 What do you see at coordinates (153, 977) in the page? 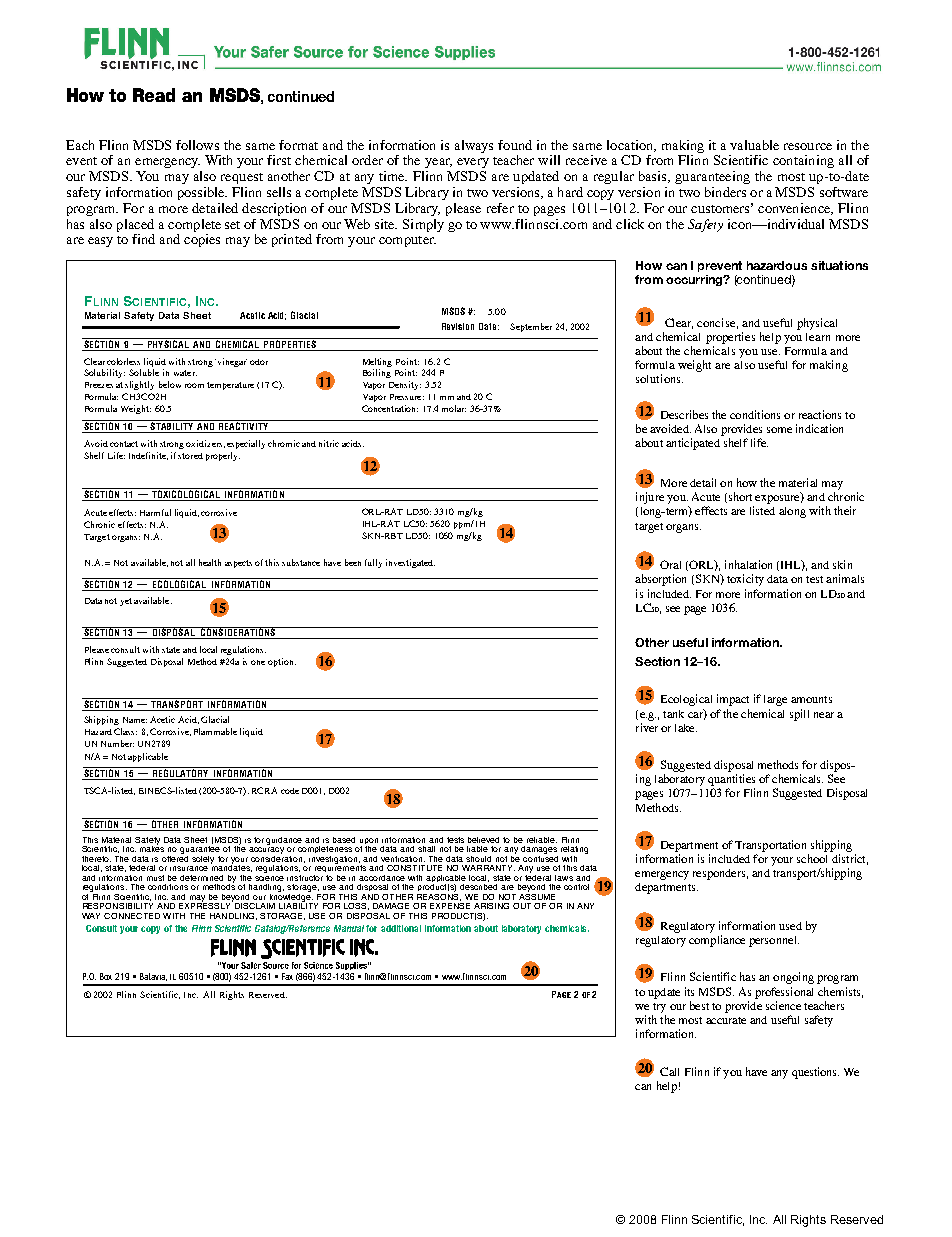
I see `Batavia` at bounding box center [153, 977].
